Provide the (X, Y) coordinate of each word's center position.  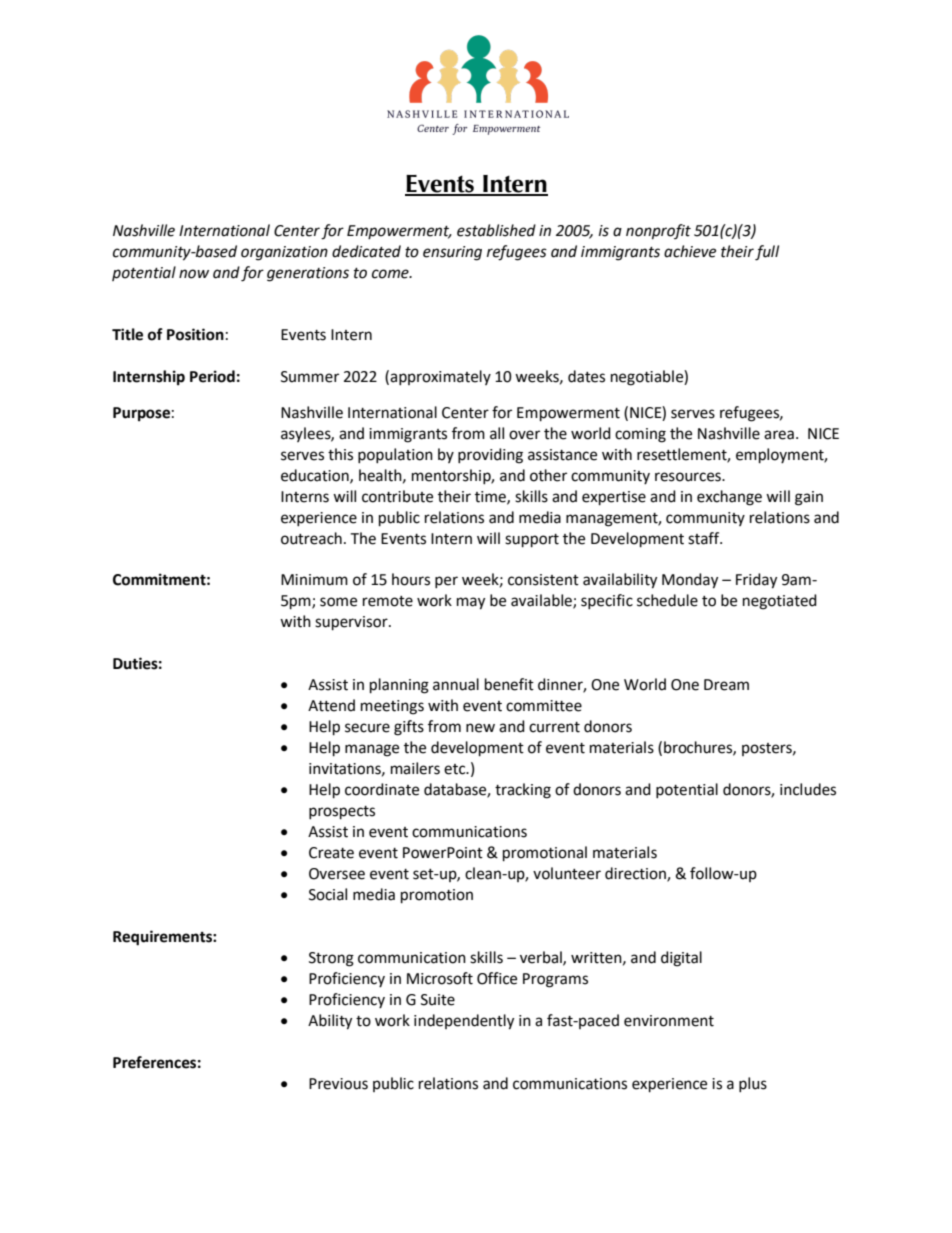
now (194, 274)
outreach (311, 538)
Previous (338, 1084)
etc (456, 769)
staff (705, 538)
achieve (690, 251)
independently (464, 1022)
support (532, 541)
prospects (342, 813)
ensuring (452, 253)
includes (808, 789)
